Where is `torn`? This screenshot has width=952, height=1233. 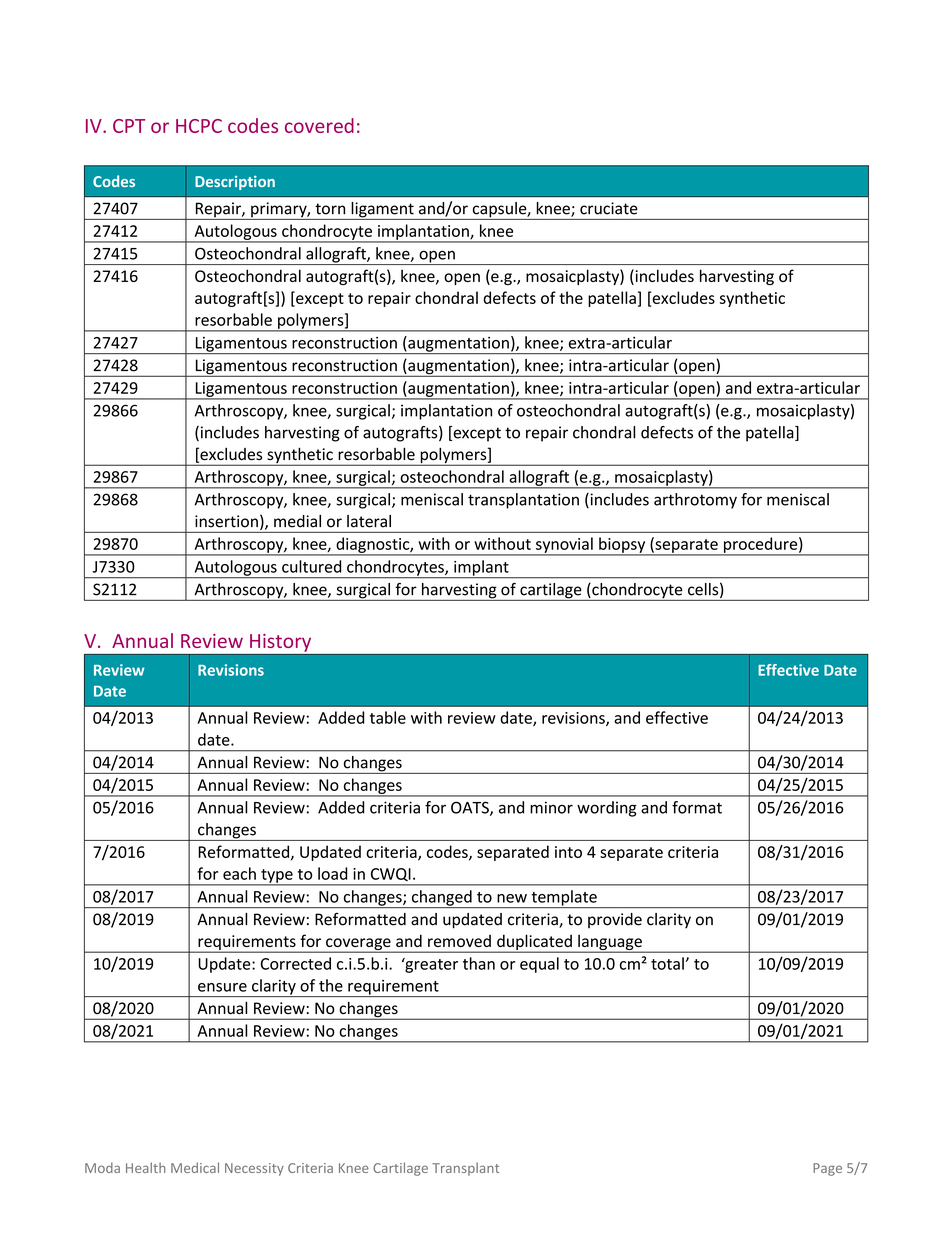
torn is located at coordinates (330, 209).
